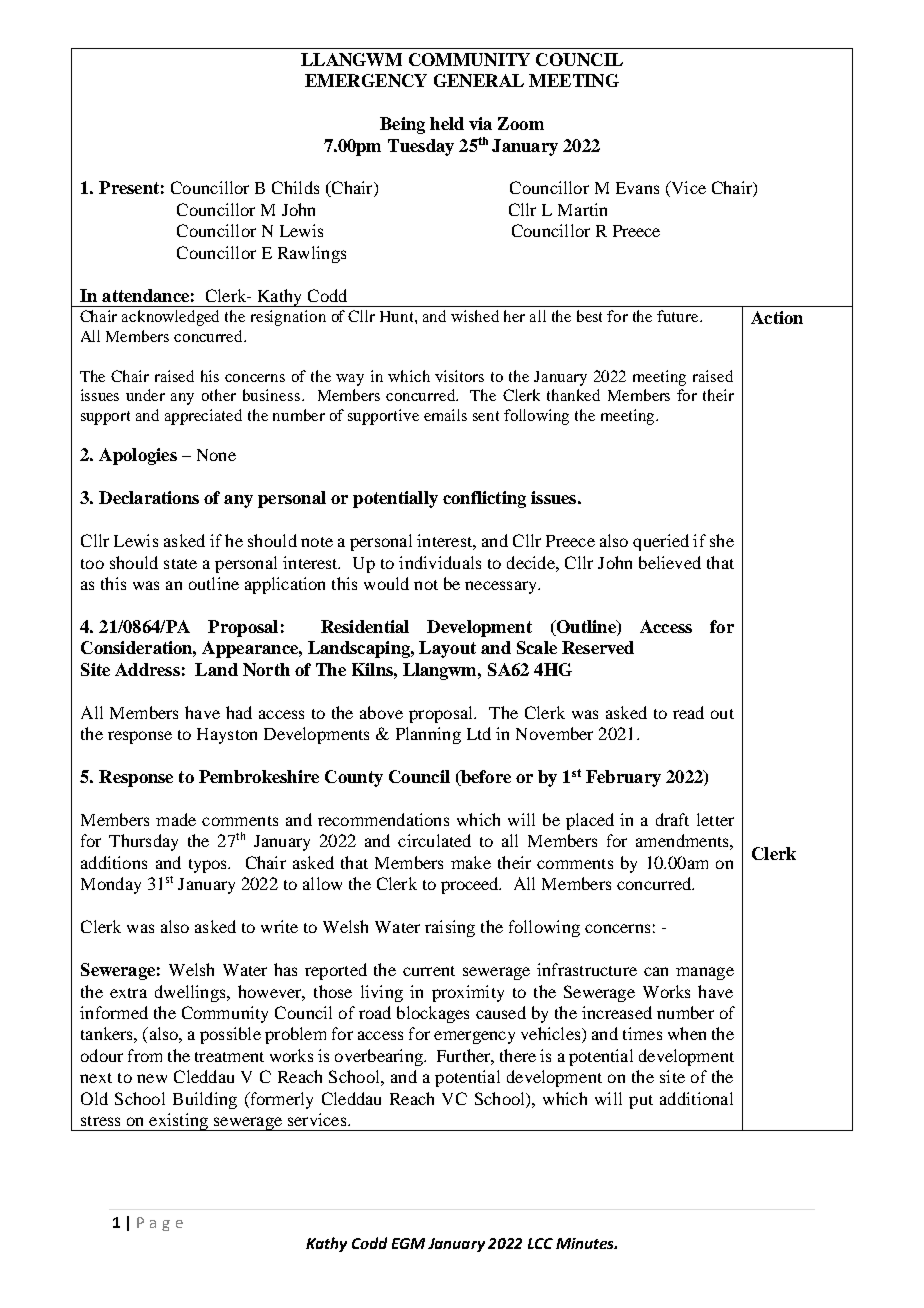 This screenshot has height=1308, width=924. What do you see at coordinates (147, 669) in the screenshot?
I see `Address` at bounding box center [147, 669].
